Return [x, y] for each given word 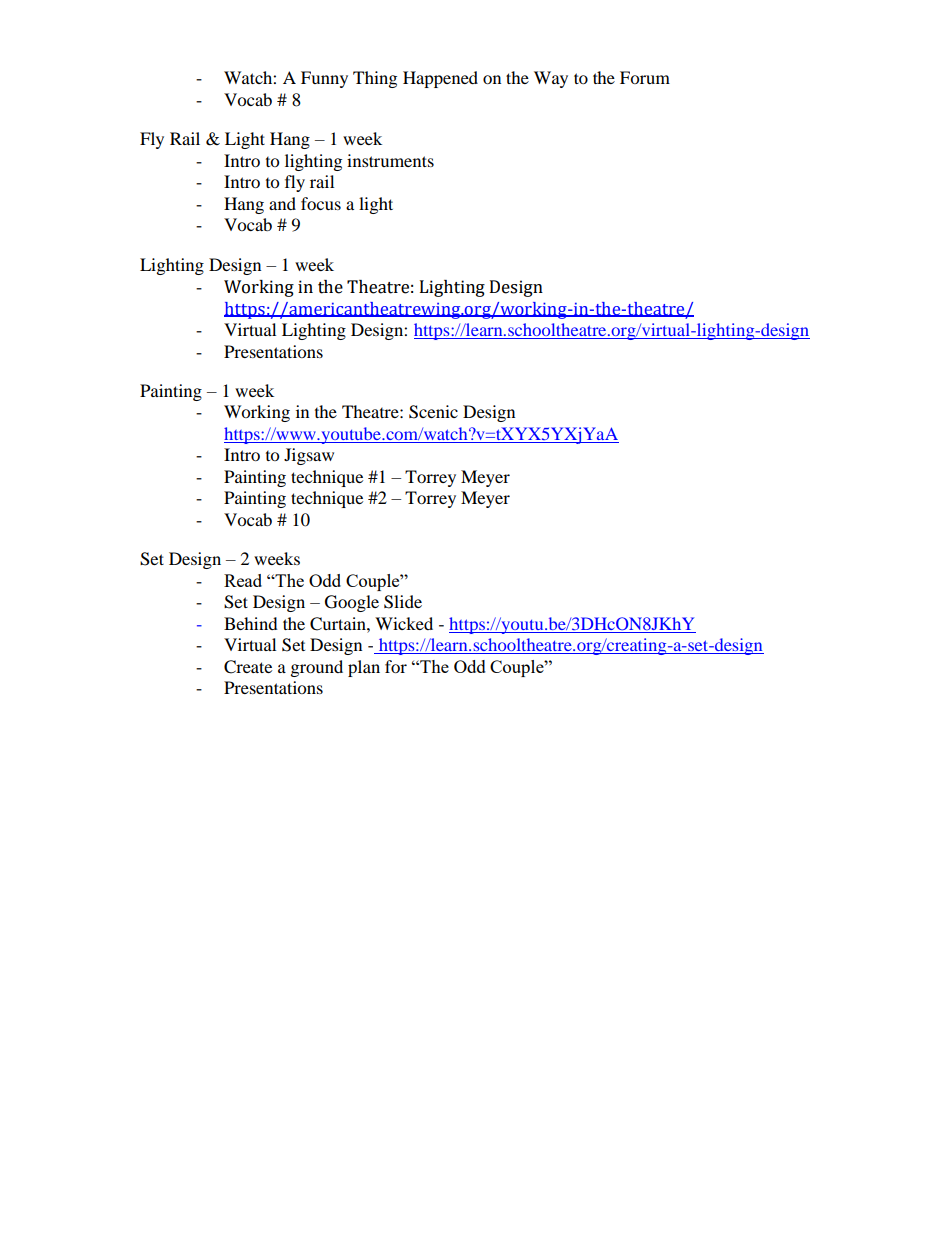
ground [317, 668]
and [282, 203]
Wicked [404, 623]
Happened [440, 79]
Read [243, 580]
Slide [403, 602]
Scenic [433, 412]
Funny [324, 79]
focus [321, 203]
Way [551, 79]
